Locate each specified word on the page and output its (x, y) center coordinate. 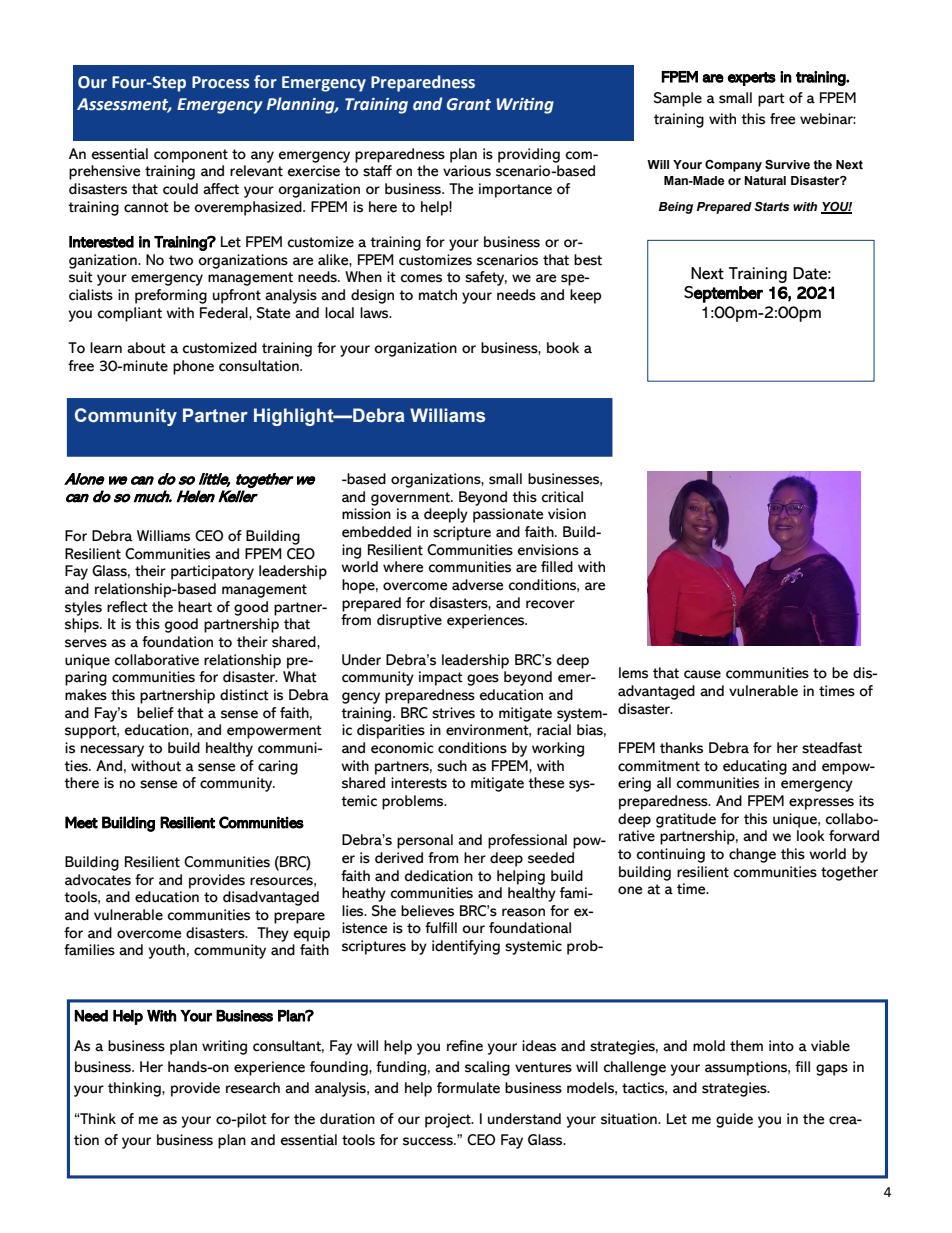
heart (195, 607)
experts (752, 79)
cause (702, 674)
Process (221, 82)
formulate (468, 1088)
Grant (469, 104)
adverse (478, 585)
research (253, 1088)
